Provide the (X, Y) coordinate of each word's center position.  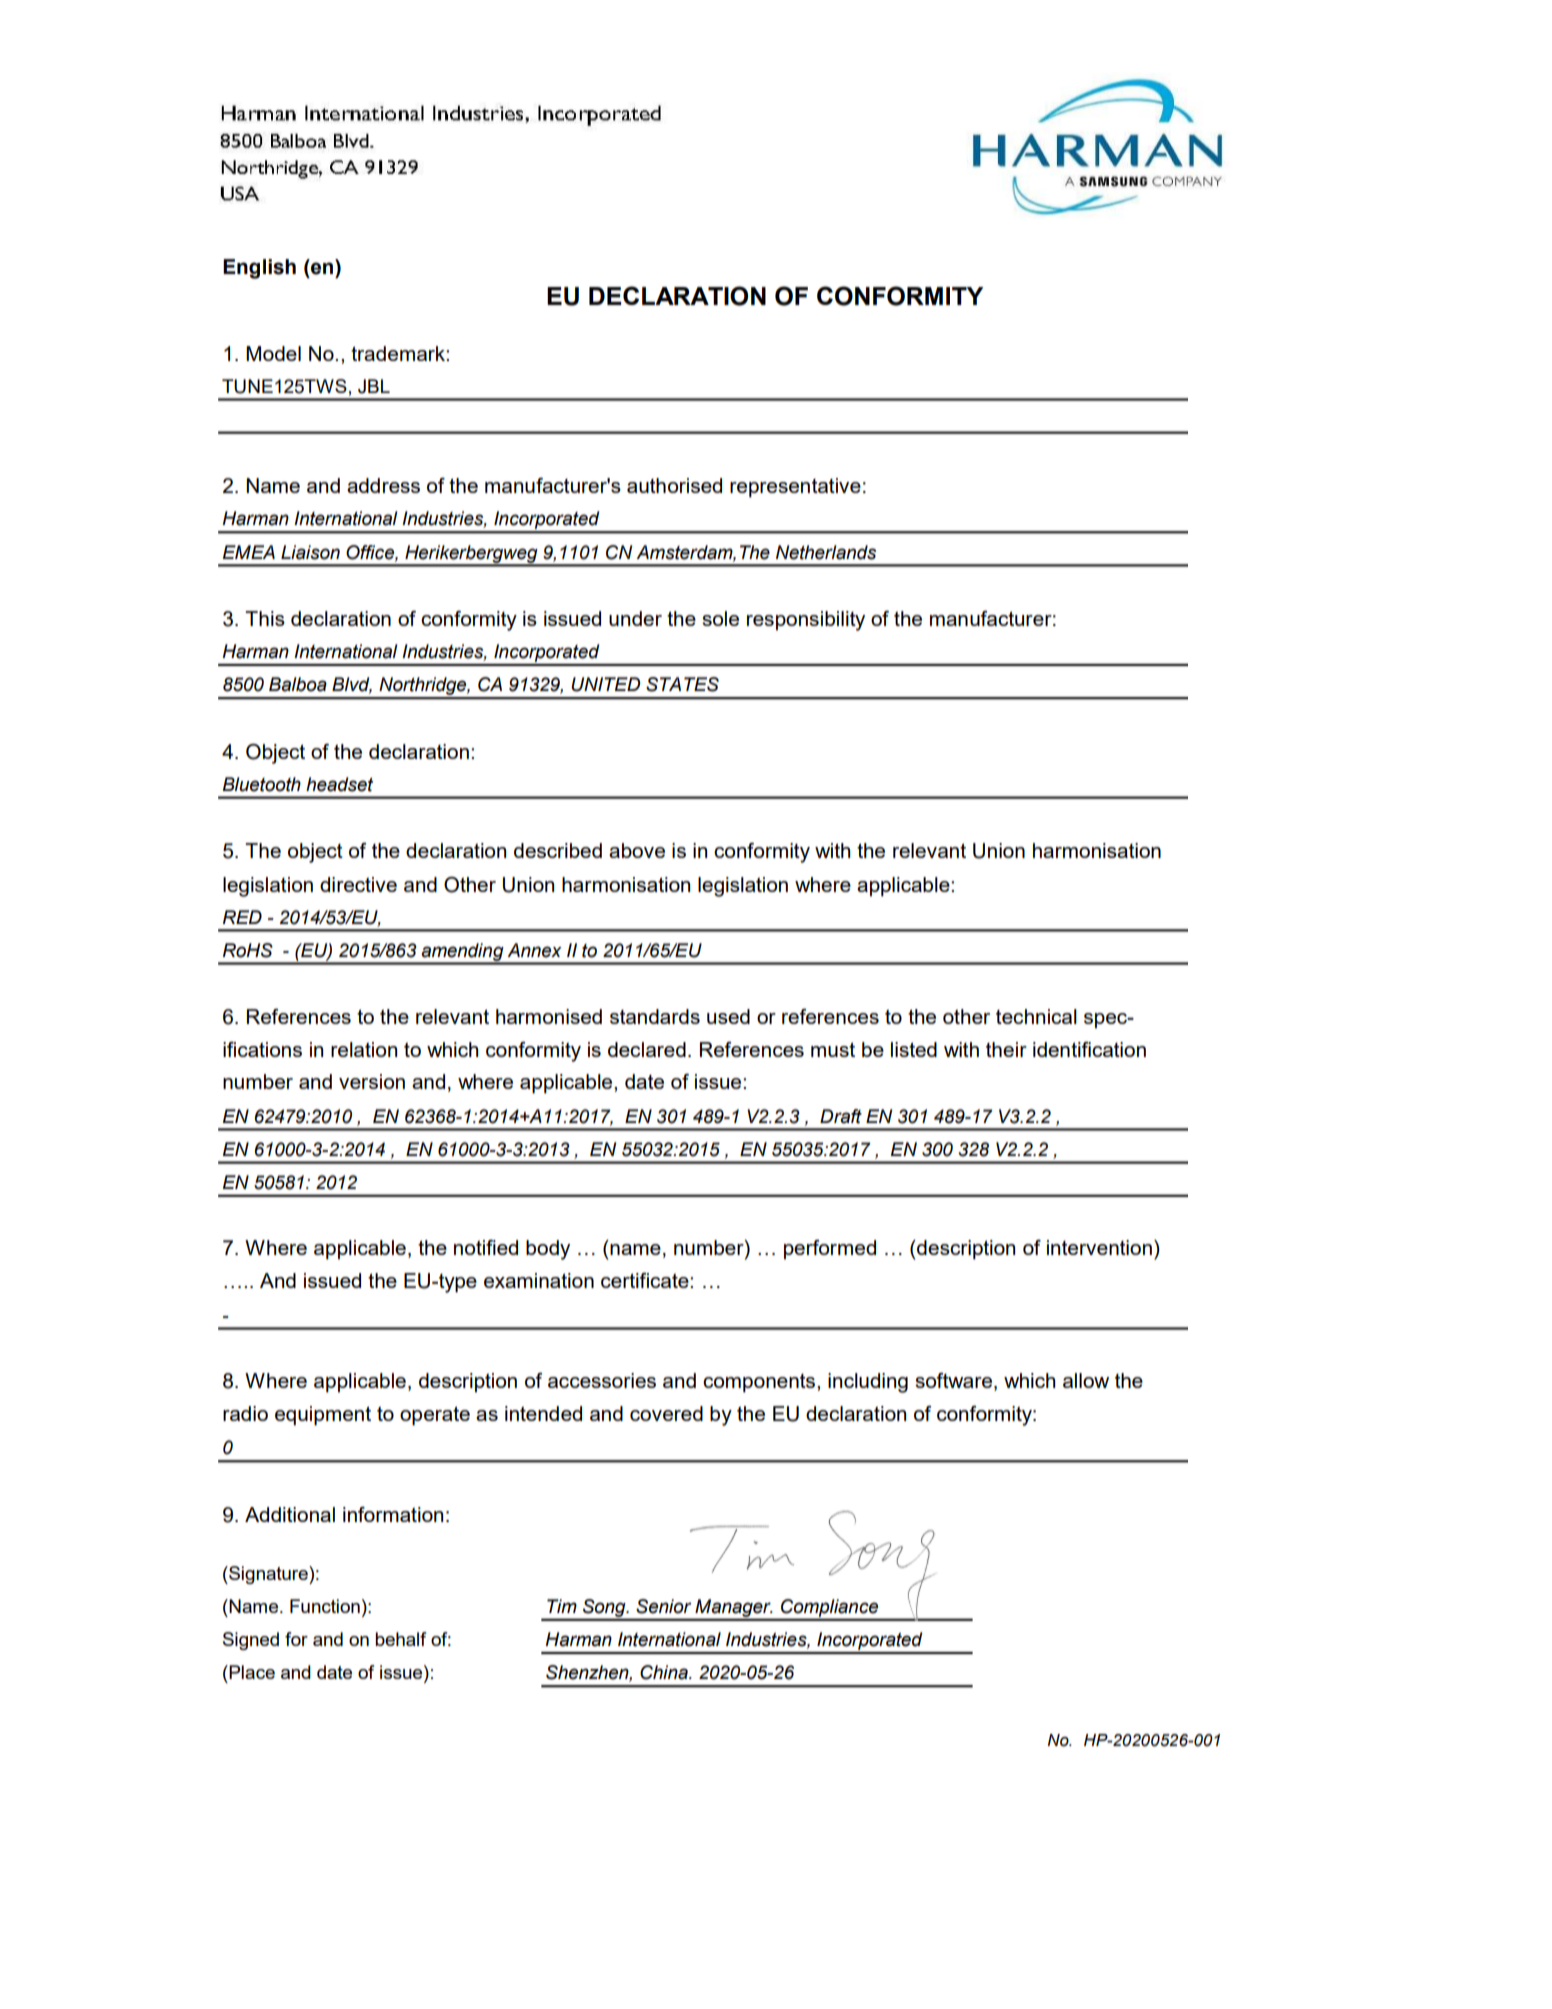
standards (655, 1016)
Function (325, 1606)
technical (1036, 1016)
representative (795, 488)
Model (273, 353)
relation (364, 1049)
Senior (663, 1606)
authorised (674, 485)
